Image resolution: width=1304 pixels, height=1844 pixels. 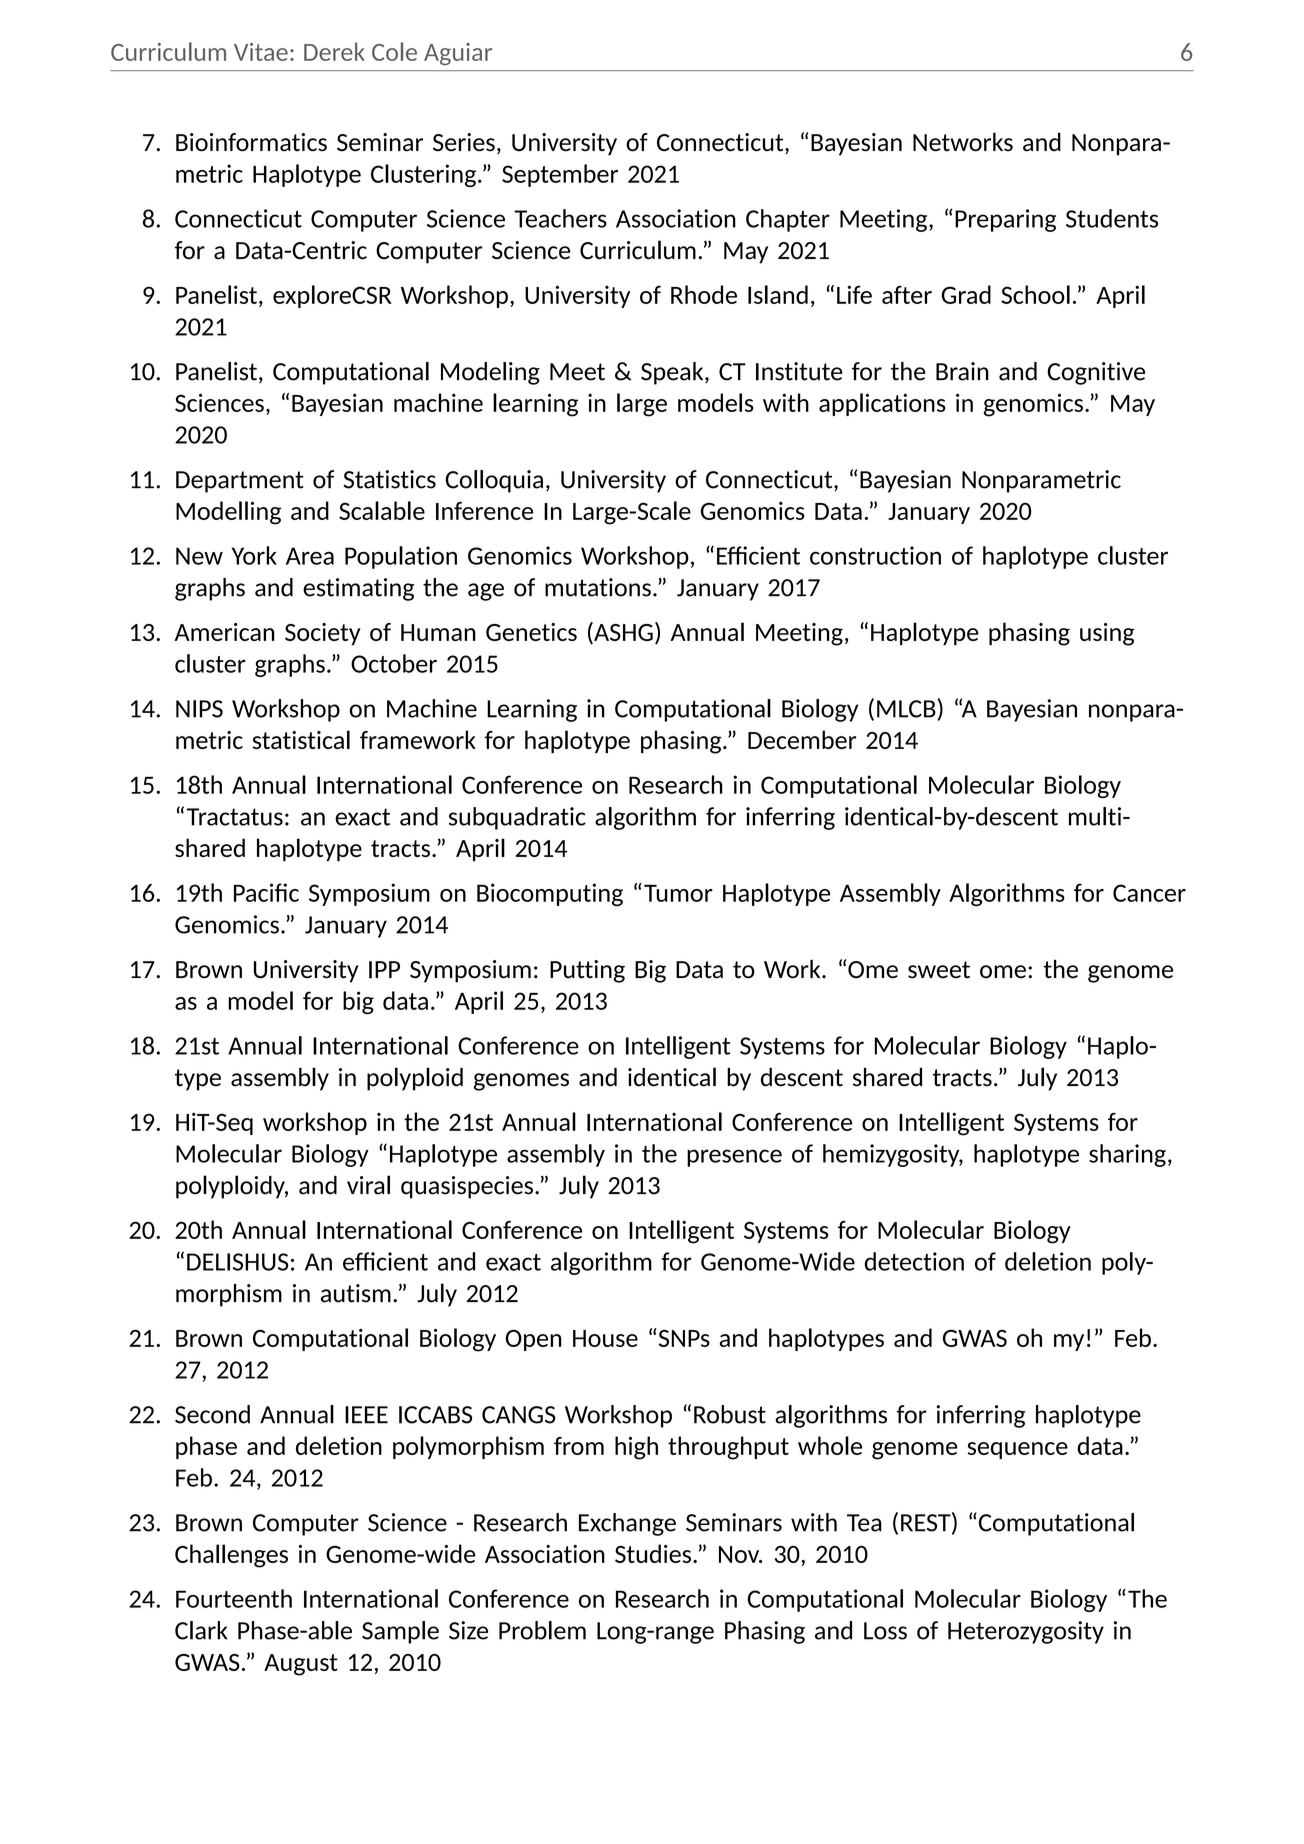 What do you see at coordinates (323, 634) in the image?
I see `Society` at bounding box center [323, 634].
